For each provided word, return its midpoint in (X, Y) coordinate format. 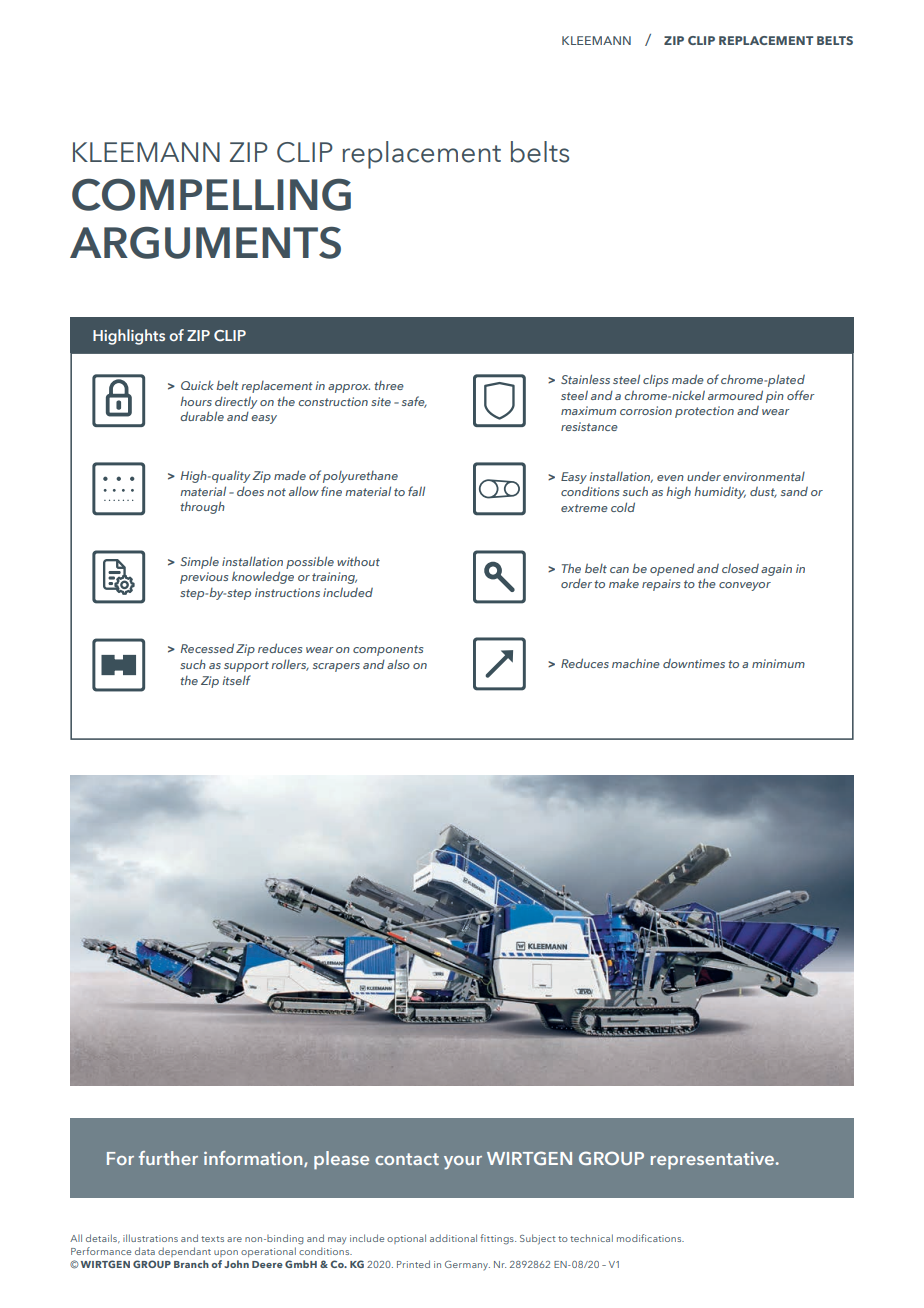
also (398, 664)
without (358, 561)
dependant (184, 1252)
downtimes (694, 663)
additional (453, 1238)
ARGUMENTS (205, 242)
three (389, 385)
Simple (200, 562)
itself (236, 680)
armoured (735, 395)
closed (740, 568)
